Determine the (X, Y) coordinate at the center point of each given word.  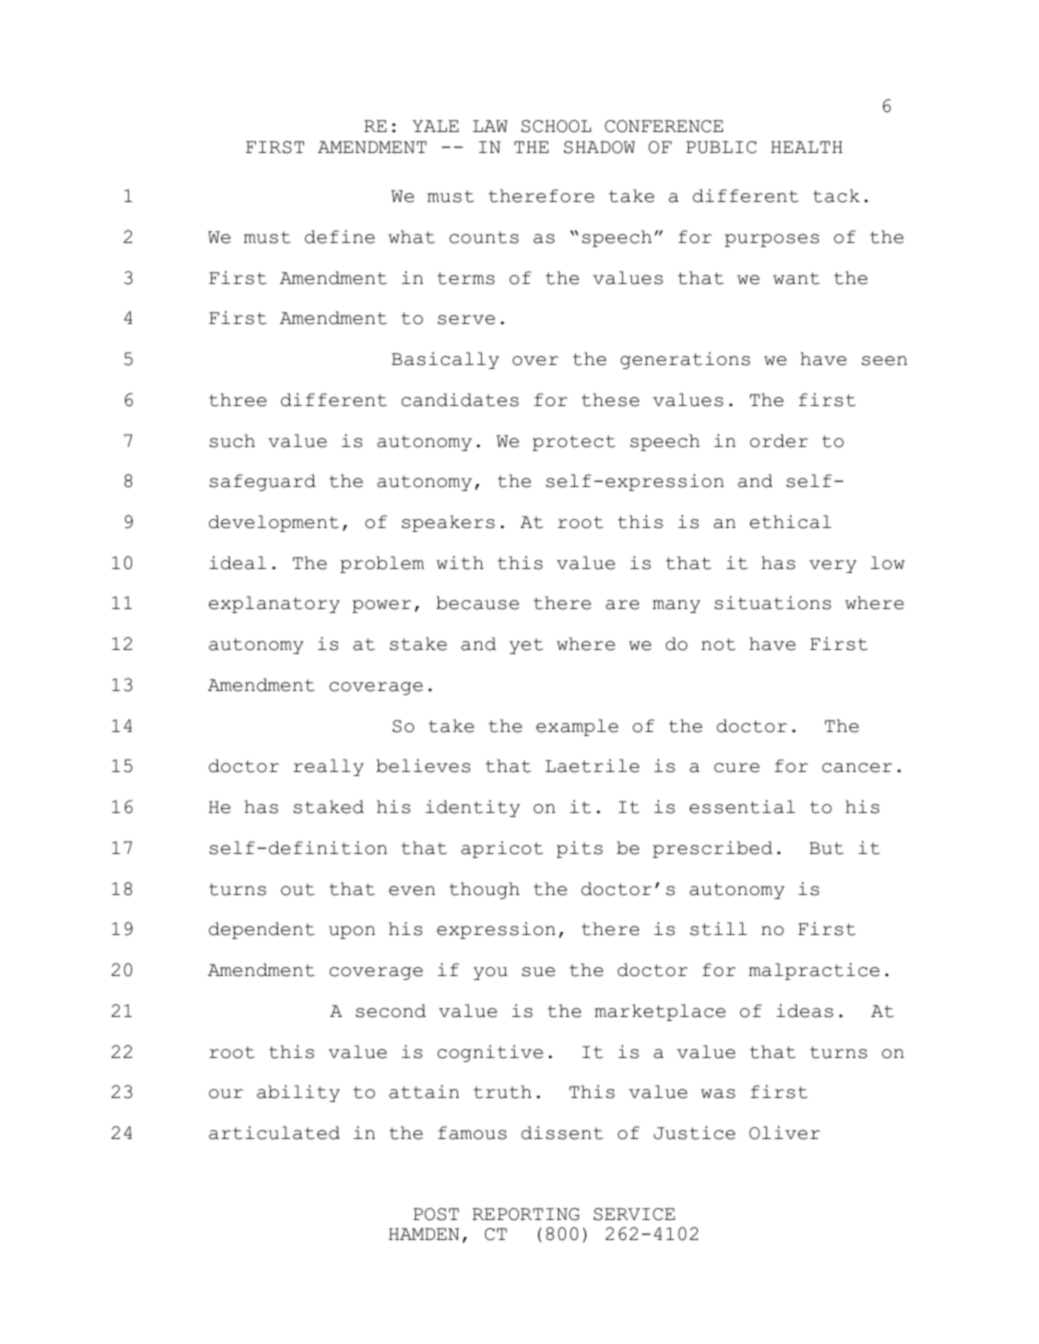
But (826, 848)
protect (574, 443)
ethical (790, 522)
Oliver (784, 1133)
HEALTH (807, 147)
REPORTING (526, 1214)
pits (580, 849)
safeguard (262, 482)
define (340, 237)
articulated (274, 1133)
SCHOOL (556, 126)
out (297, 889)
